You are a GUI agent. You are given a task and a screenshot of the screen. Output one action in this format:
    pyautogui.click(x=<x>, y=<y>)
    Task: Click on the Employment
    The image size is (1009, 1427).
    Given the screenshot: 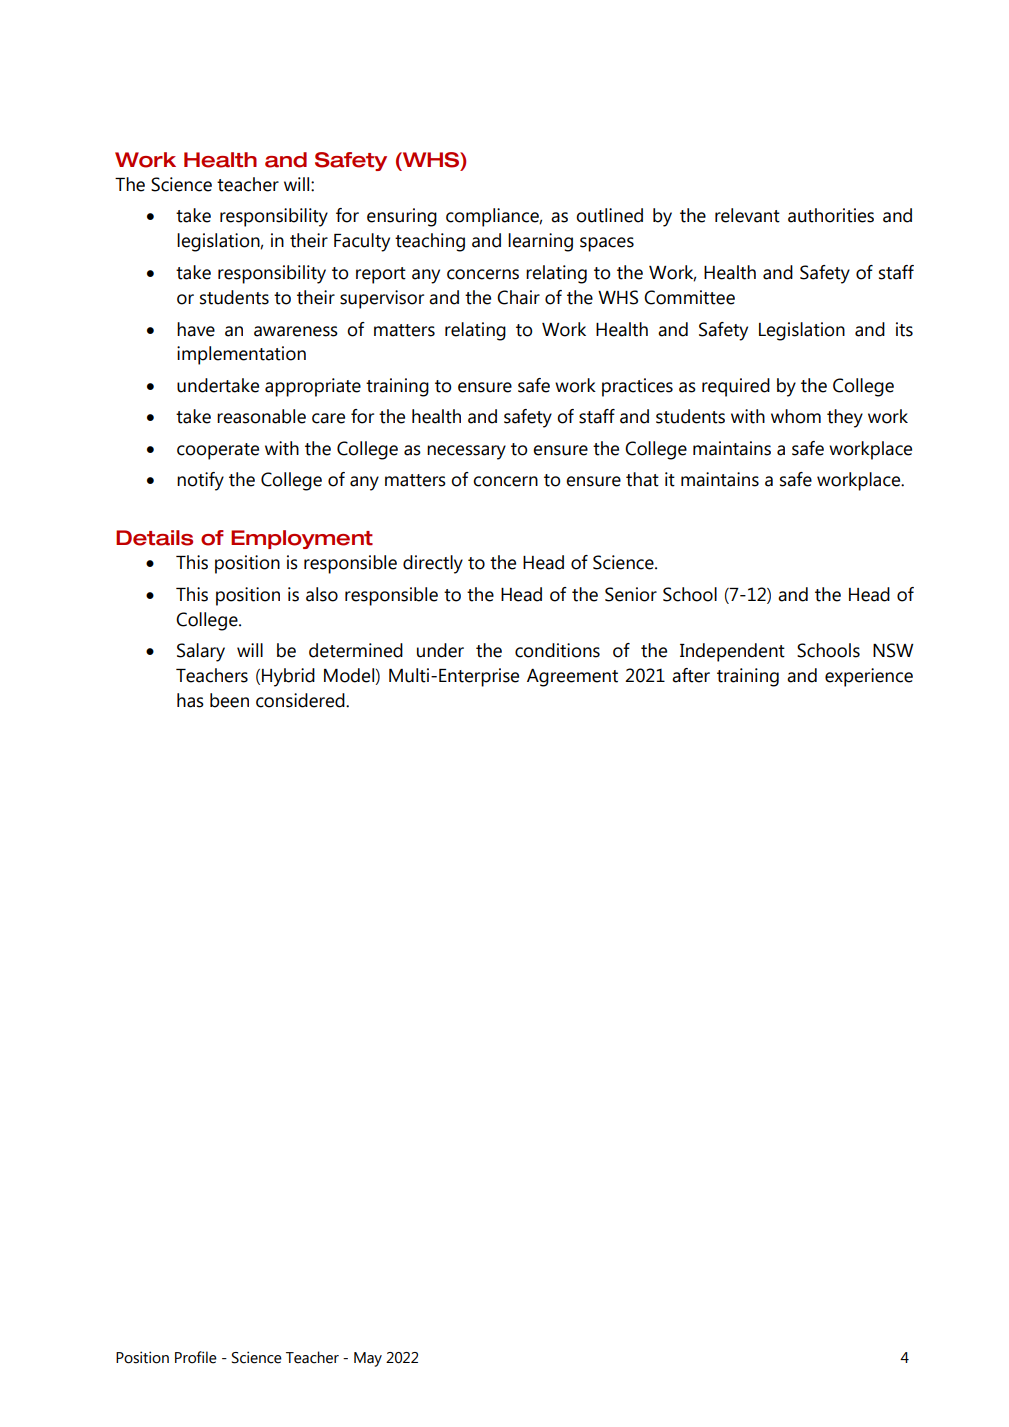 What is the action you would take?
    pyautogui.click(x=302, y=539)
